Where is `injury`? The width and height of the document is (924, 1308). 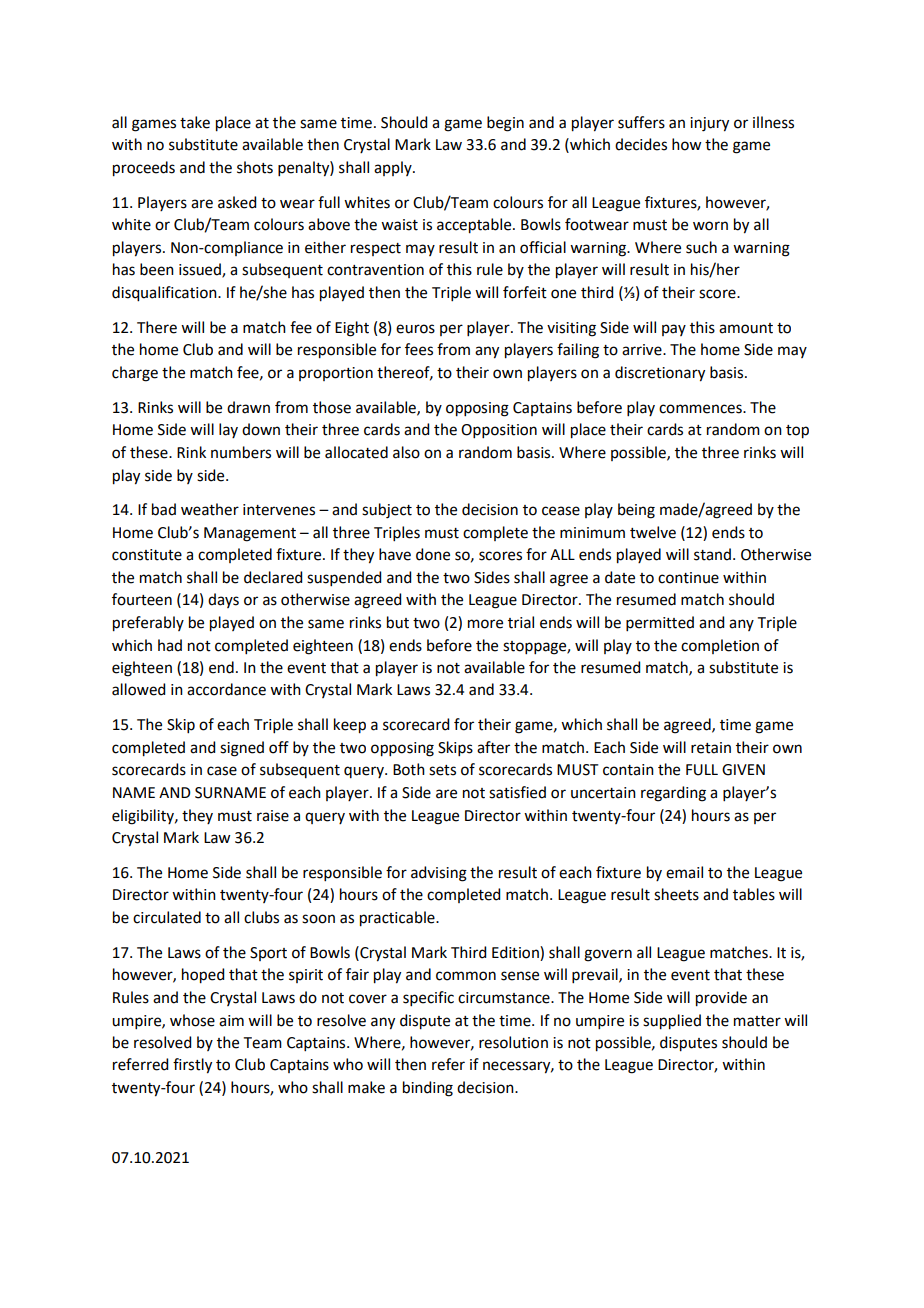
injury is located at coordinates (709, 124).
